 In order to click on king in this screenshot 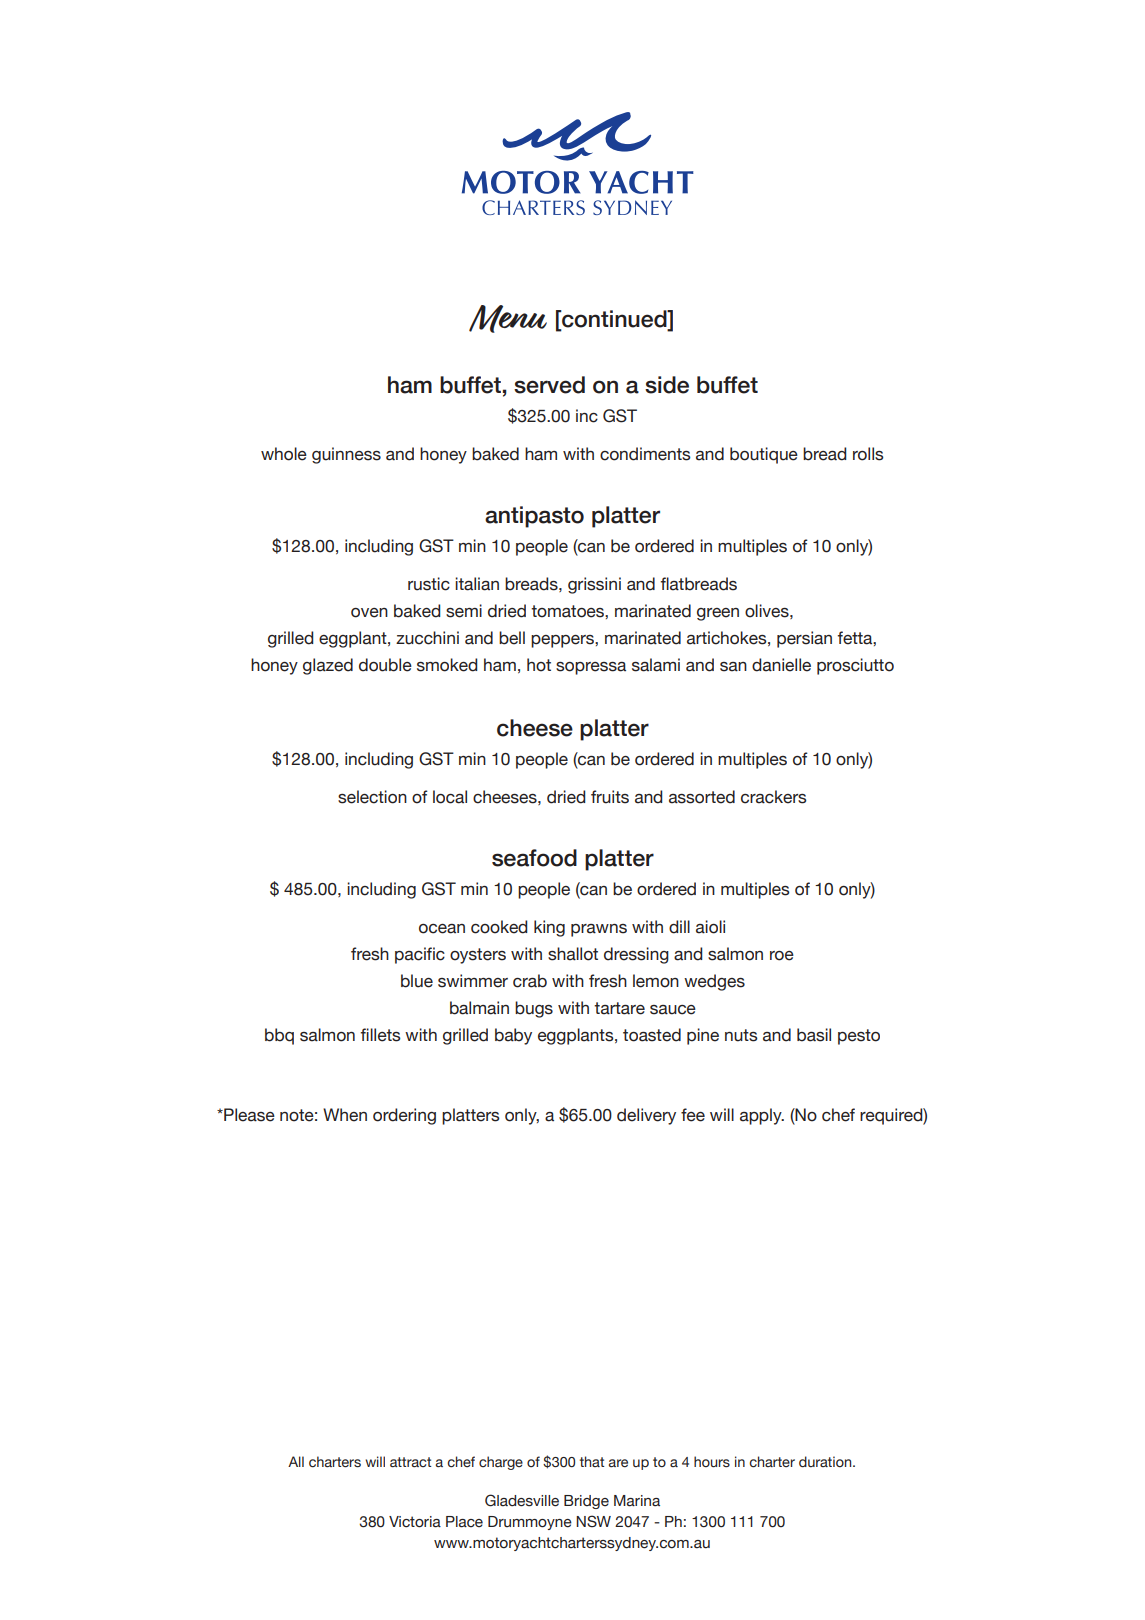, I will do `click(549, 928)`.
